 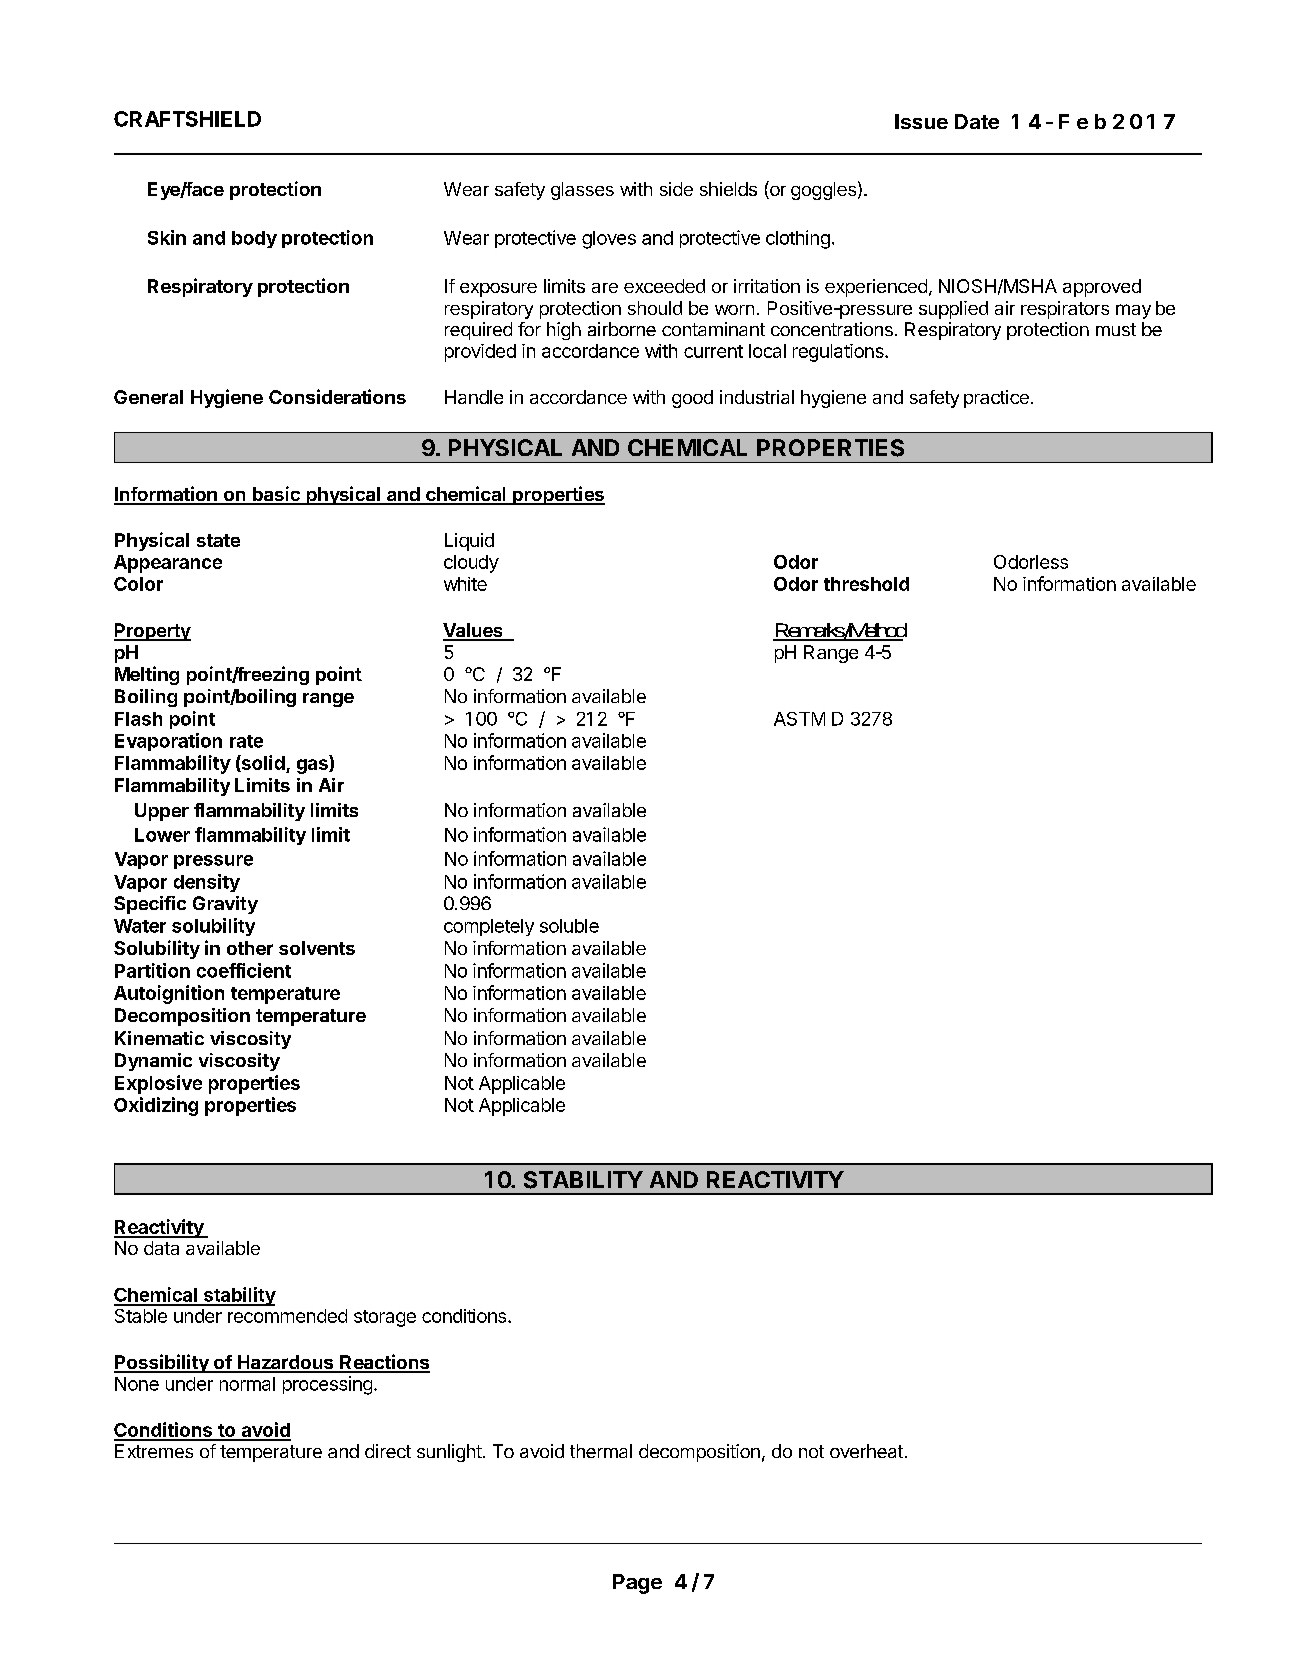 I want to click on practice, so click(x=996, y=399).
